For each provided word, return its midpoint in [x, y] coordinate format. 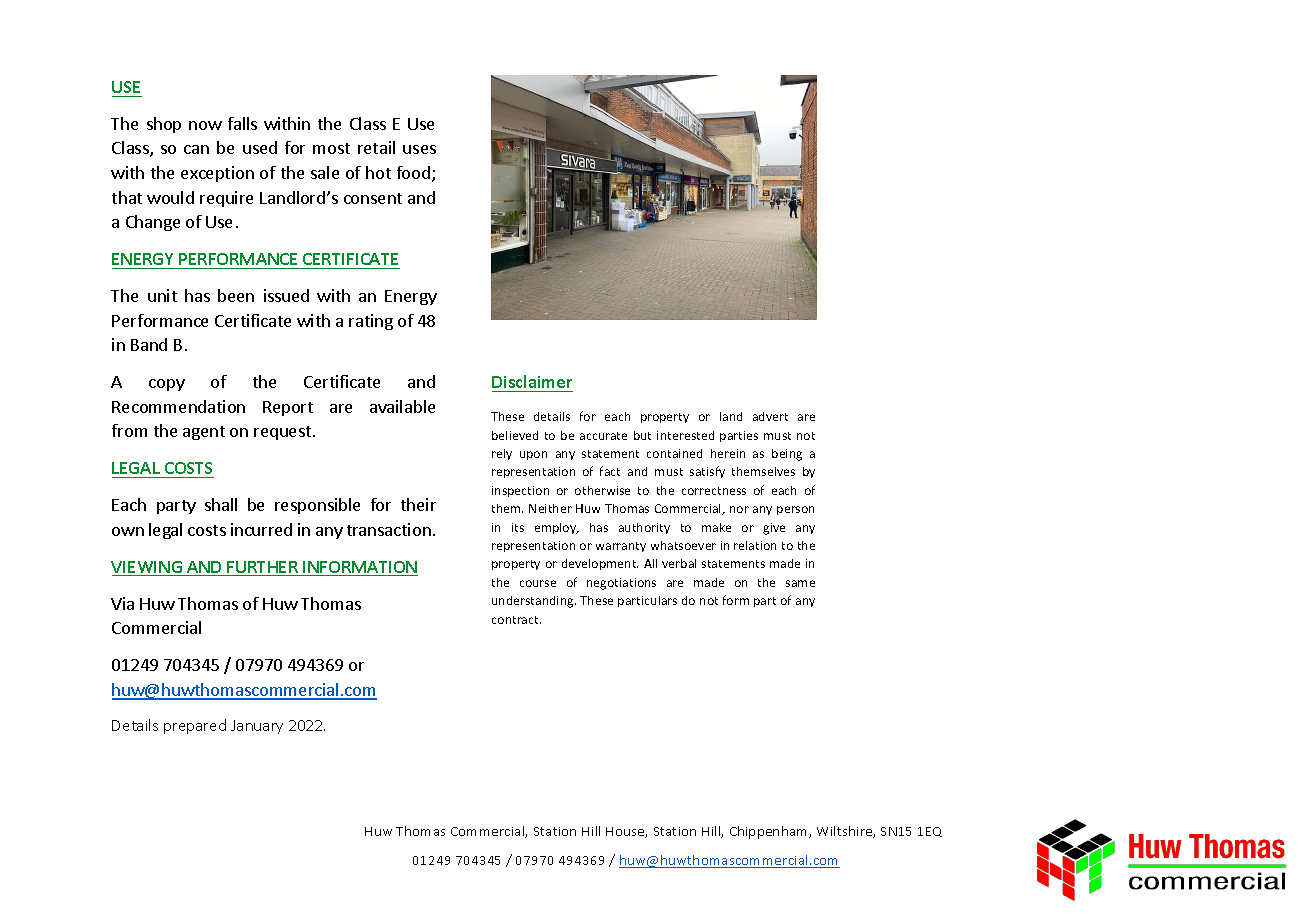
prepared [195, 726]
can [196, 149]
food [413, 172]
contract [516, 620]
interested [685, 435]
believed [515, 435]
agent [204, 433]
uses [419, 149]
